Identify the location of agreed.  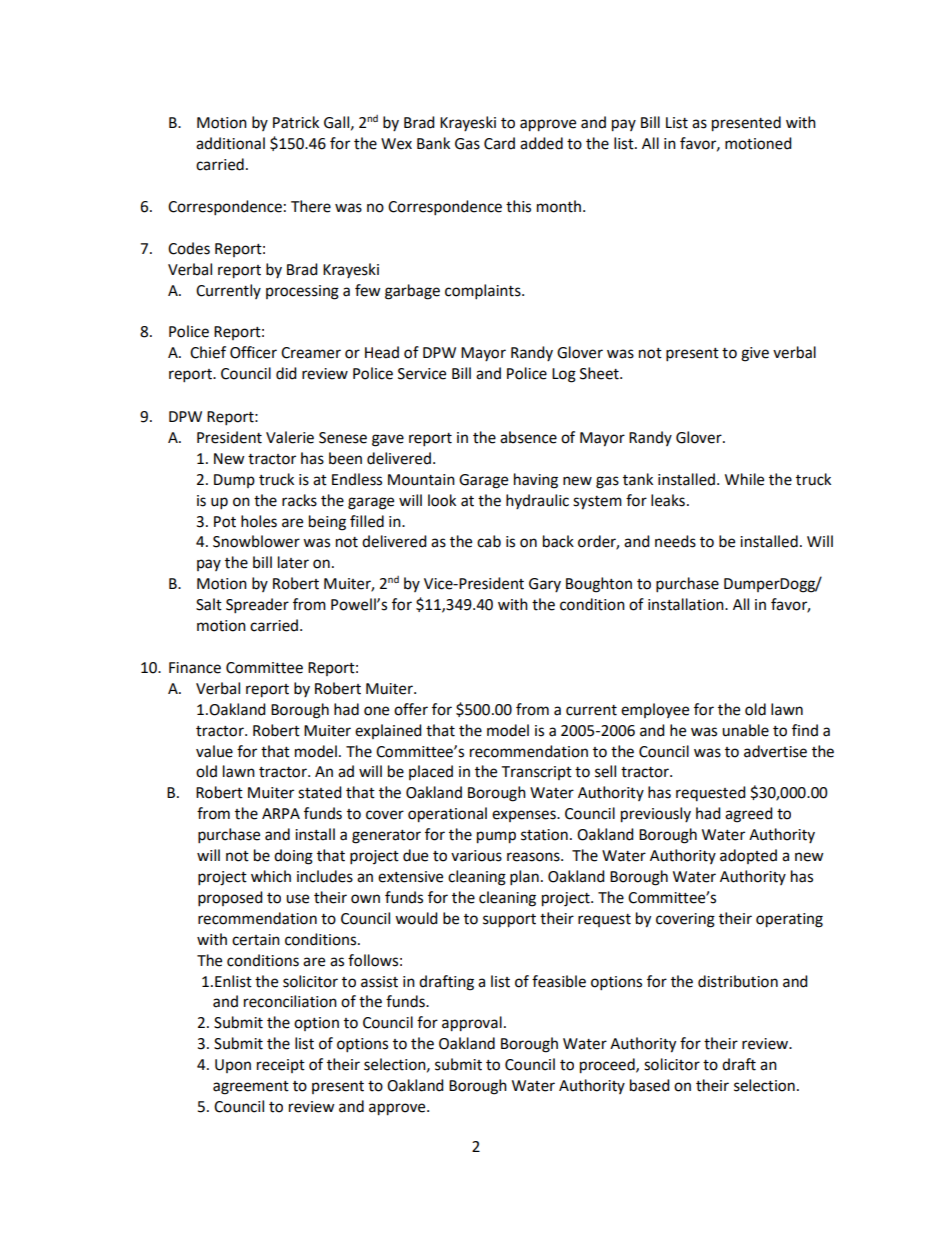
(749, 815).
